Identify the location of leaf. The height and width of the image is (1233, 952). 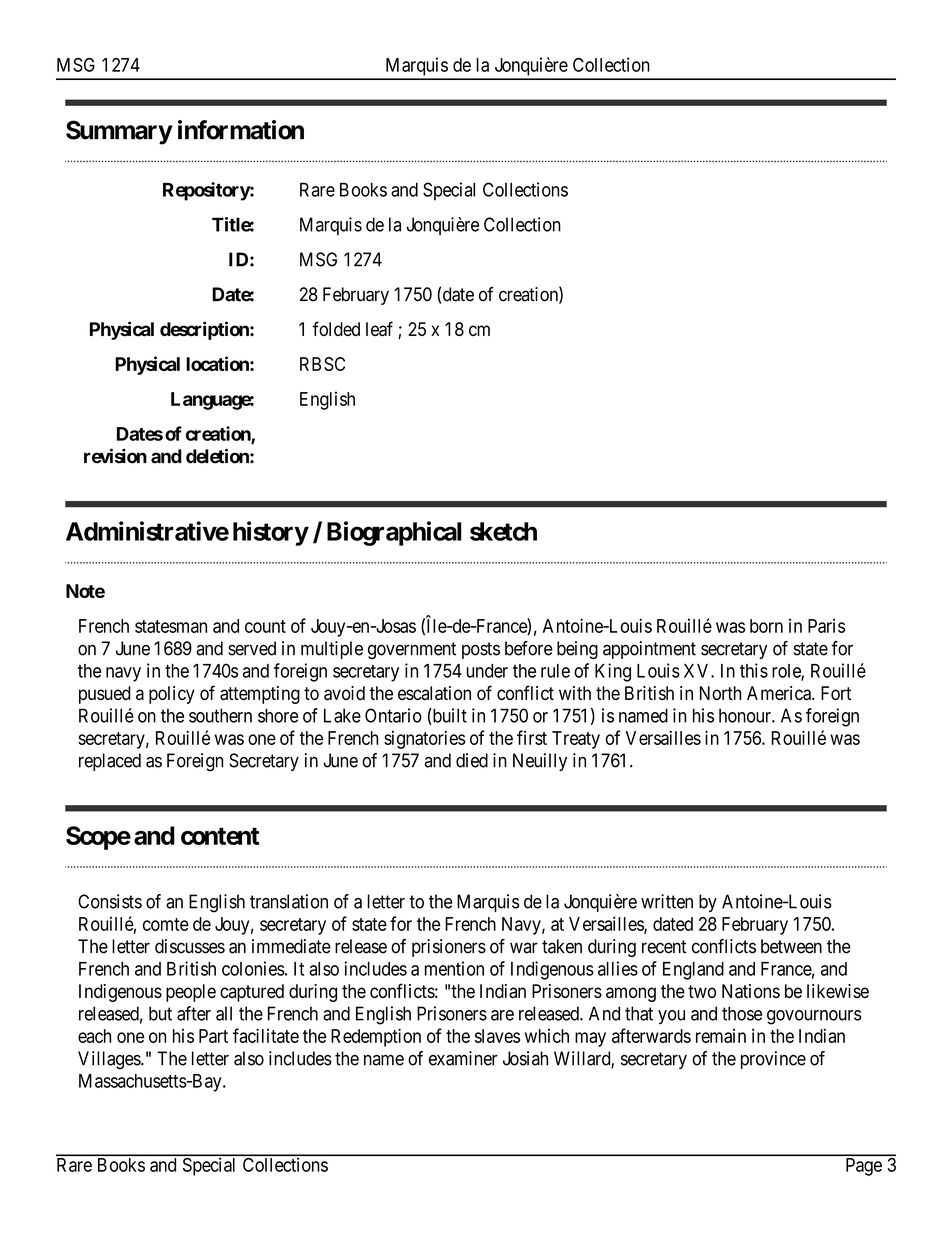
(379, 328).
